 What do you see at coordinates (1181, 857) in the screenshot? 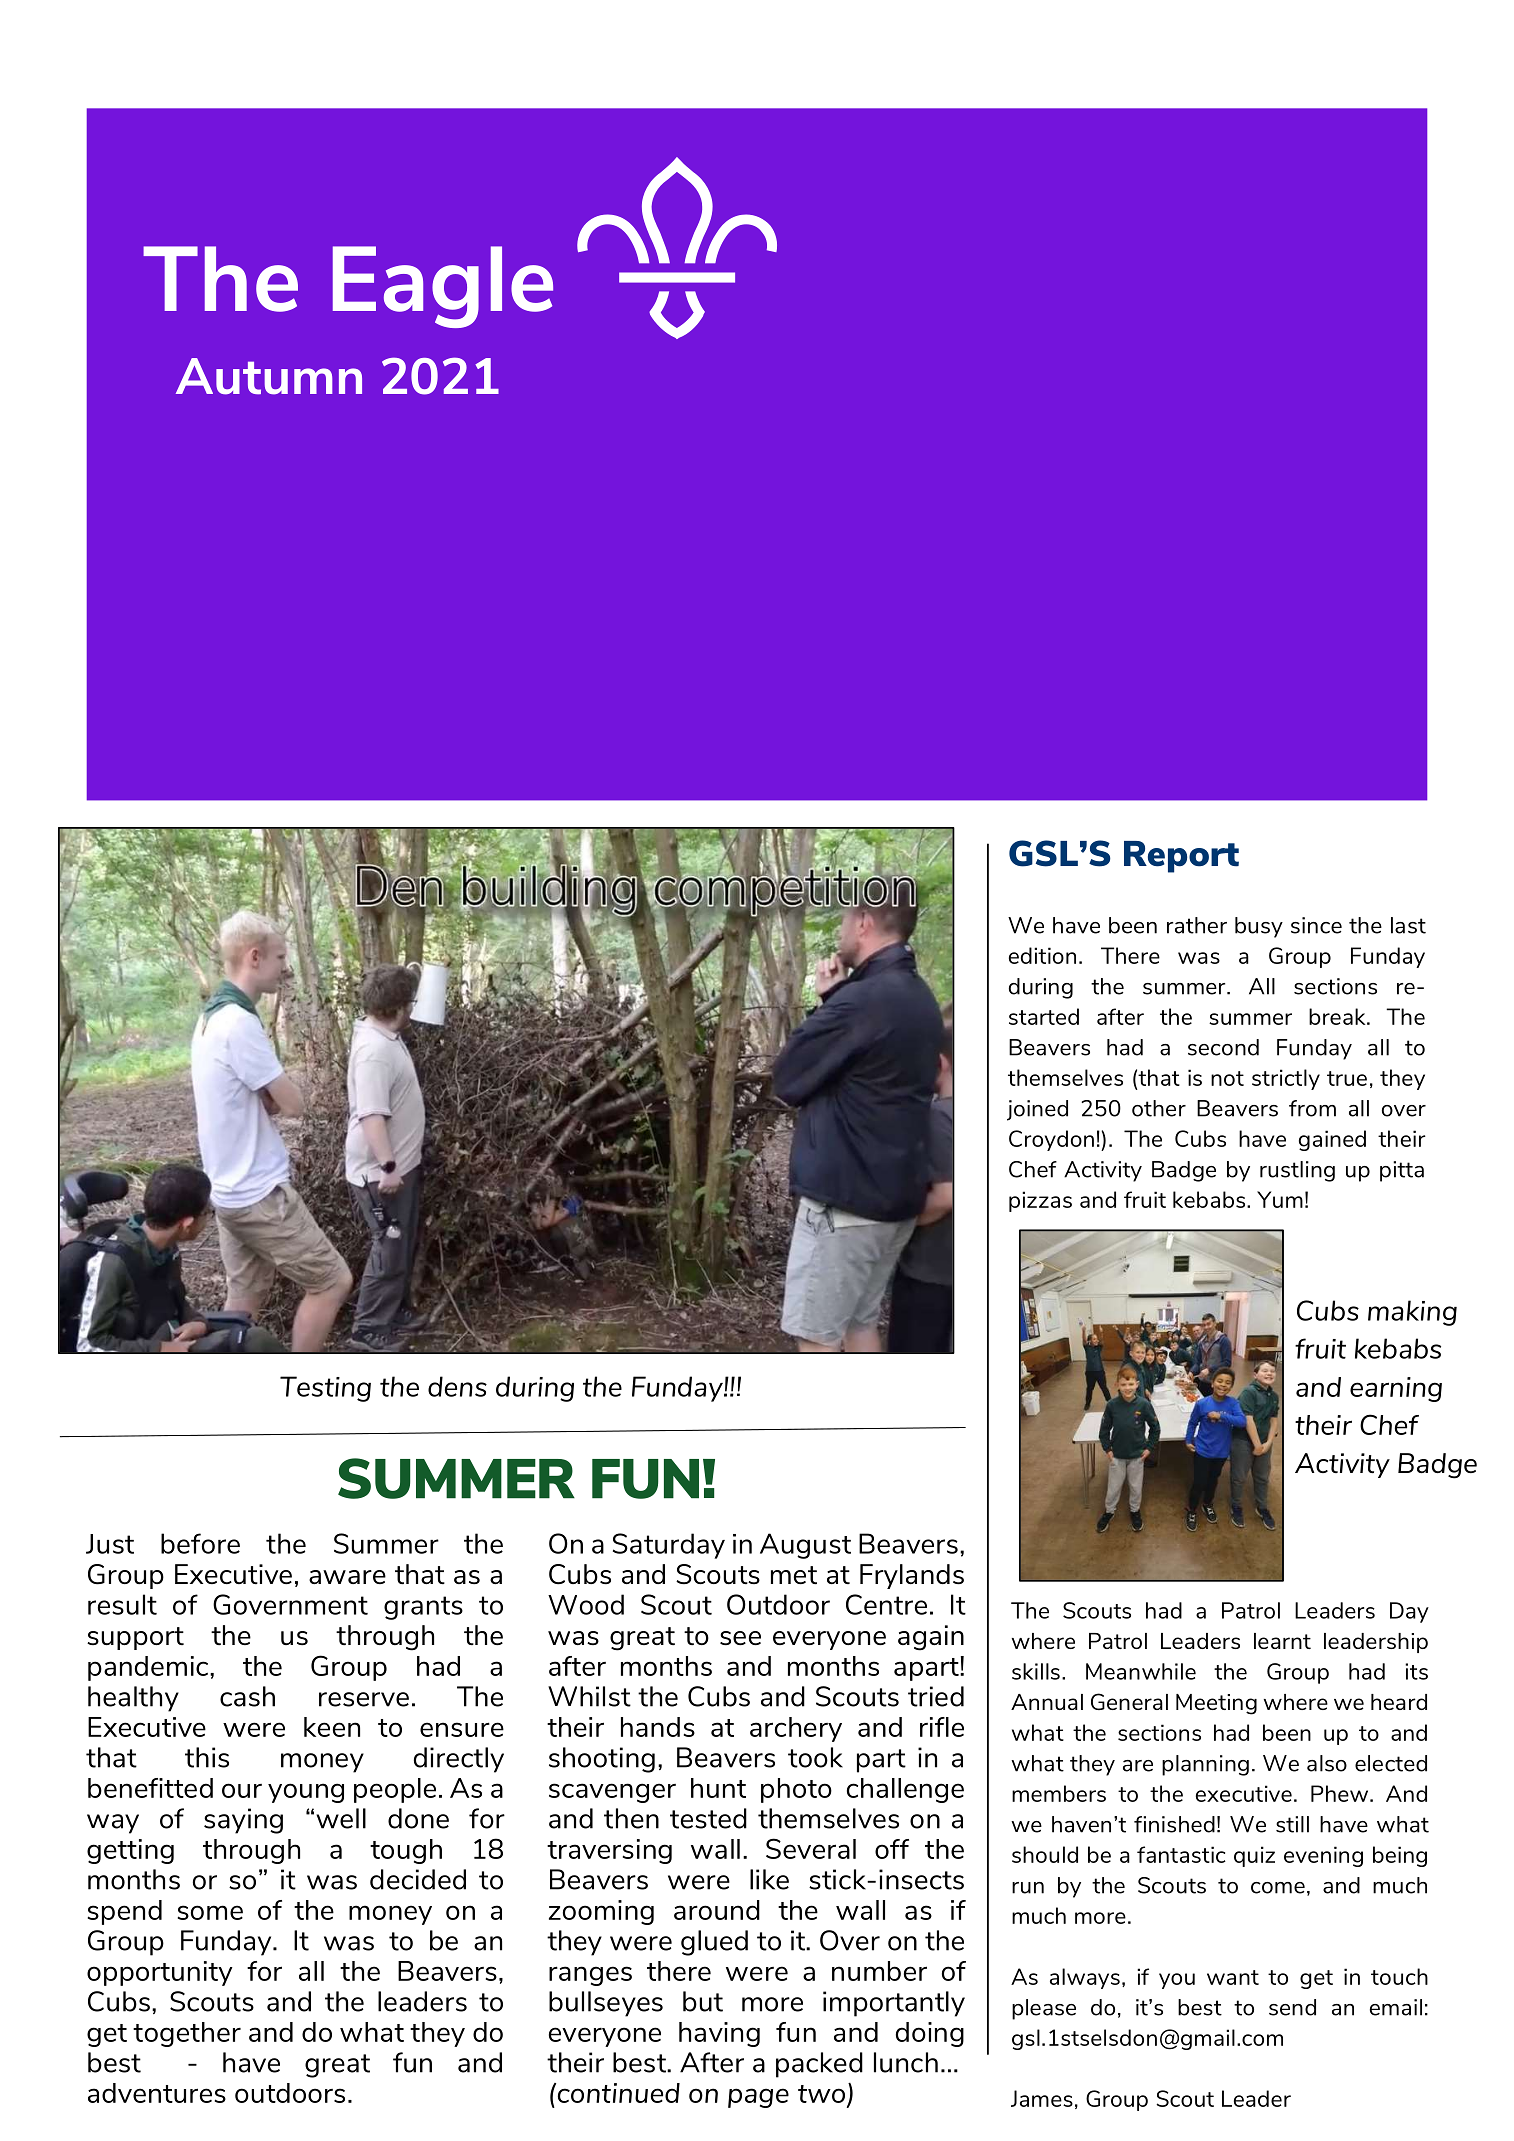
I see `Report` at bounding box center [1181, 857].
